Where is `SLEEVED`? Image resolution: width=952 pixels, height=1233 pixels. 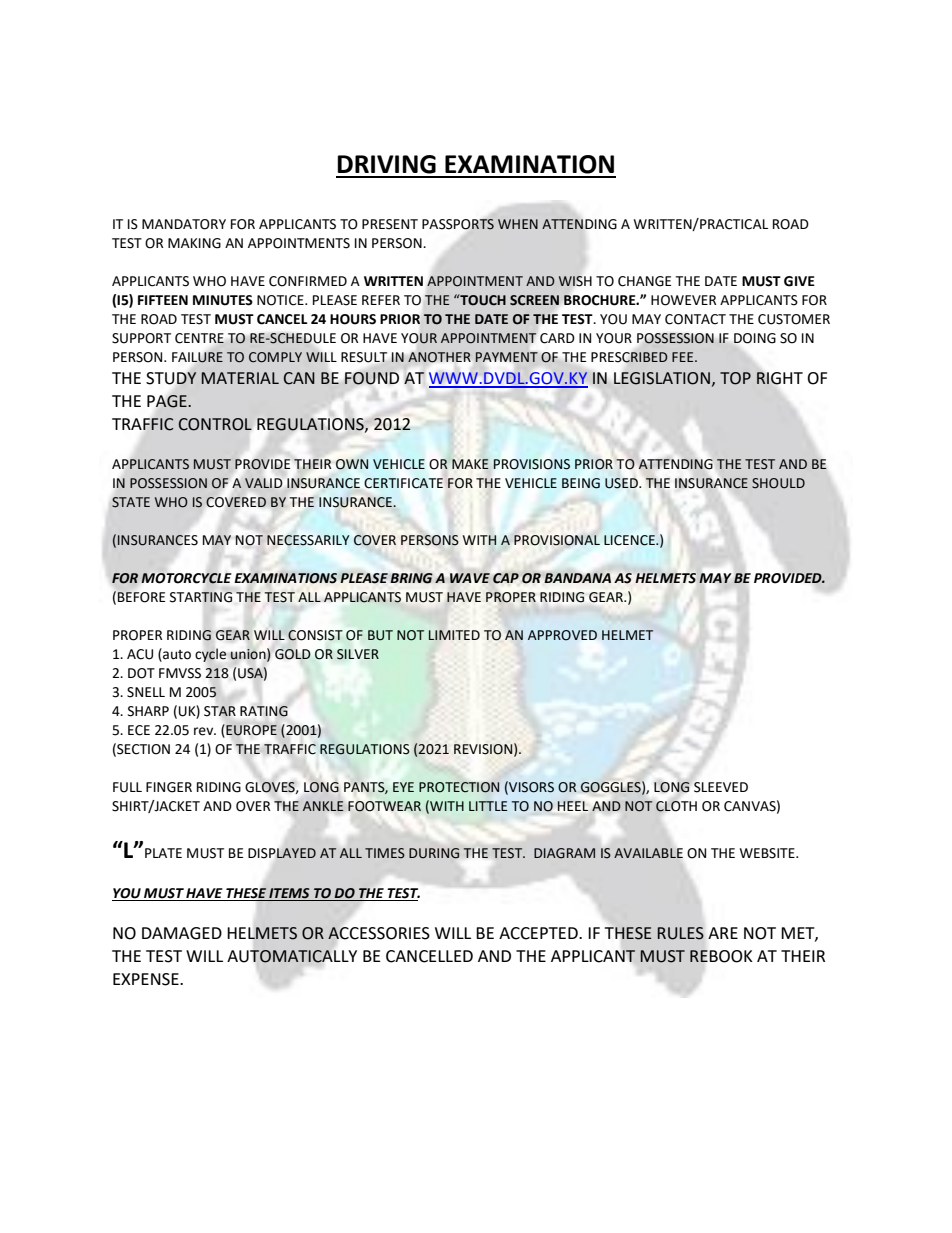 SLEEVED is located at coordinates (721, 787).
